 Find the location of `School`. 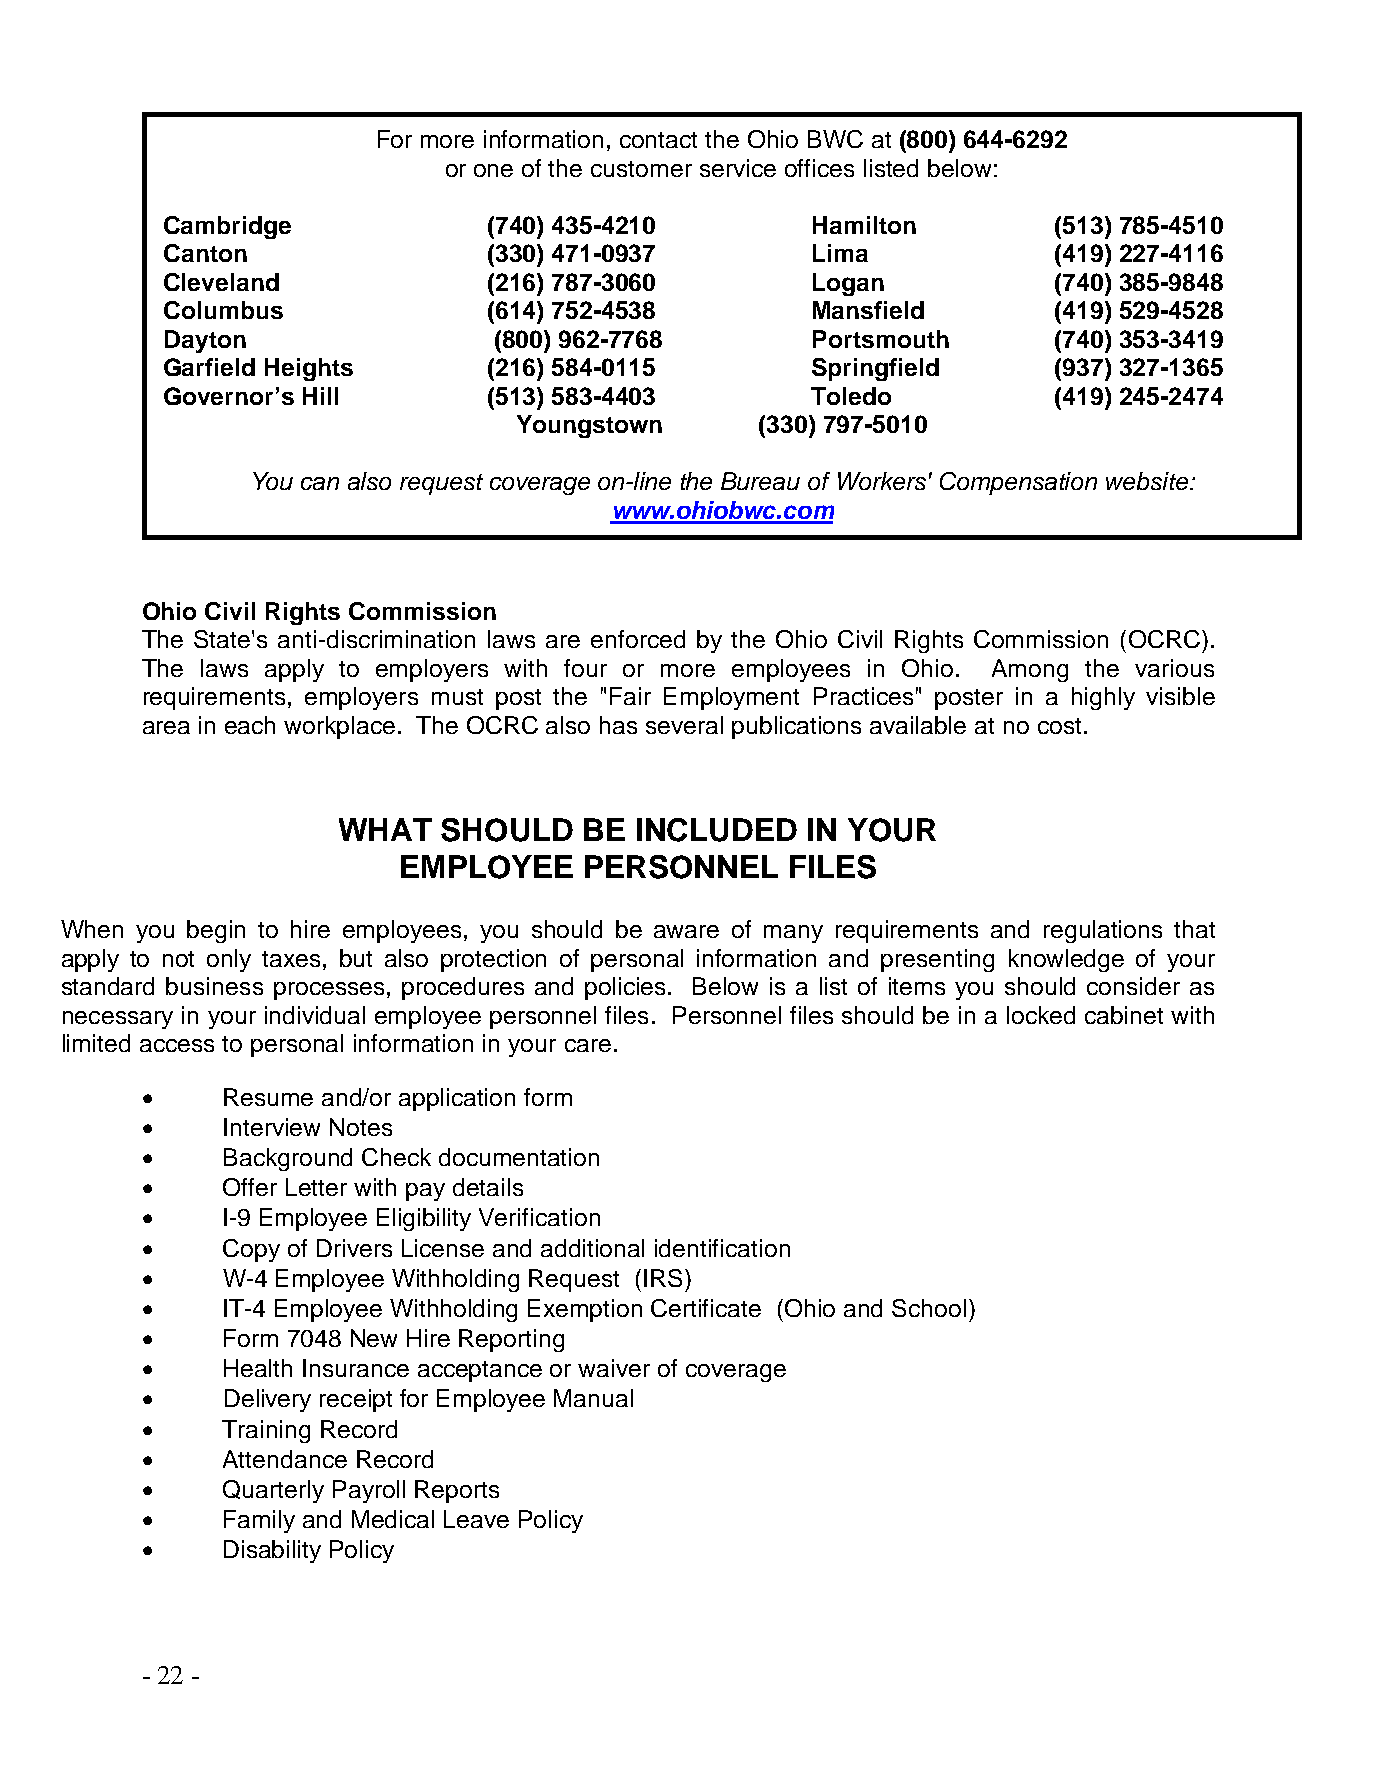

School is located at coordinates (929, 1308).
